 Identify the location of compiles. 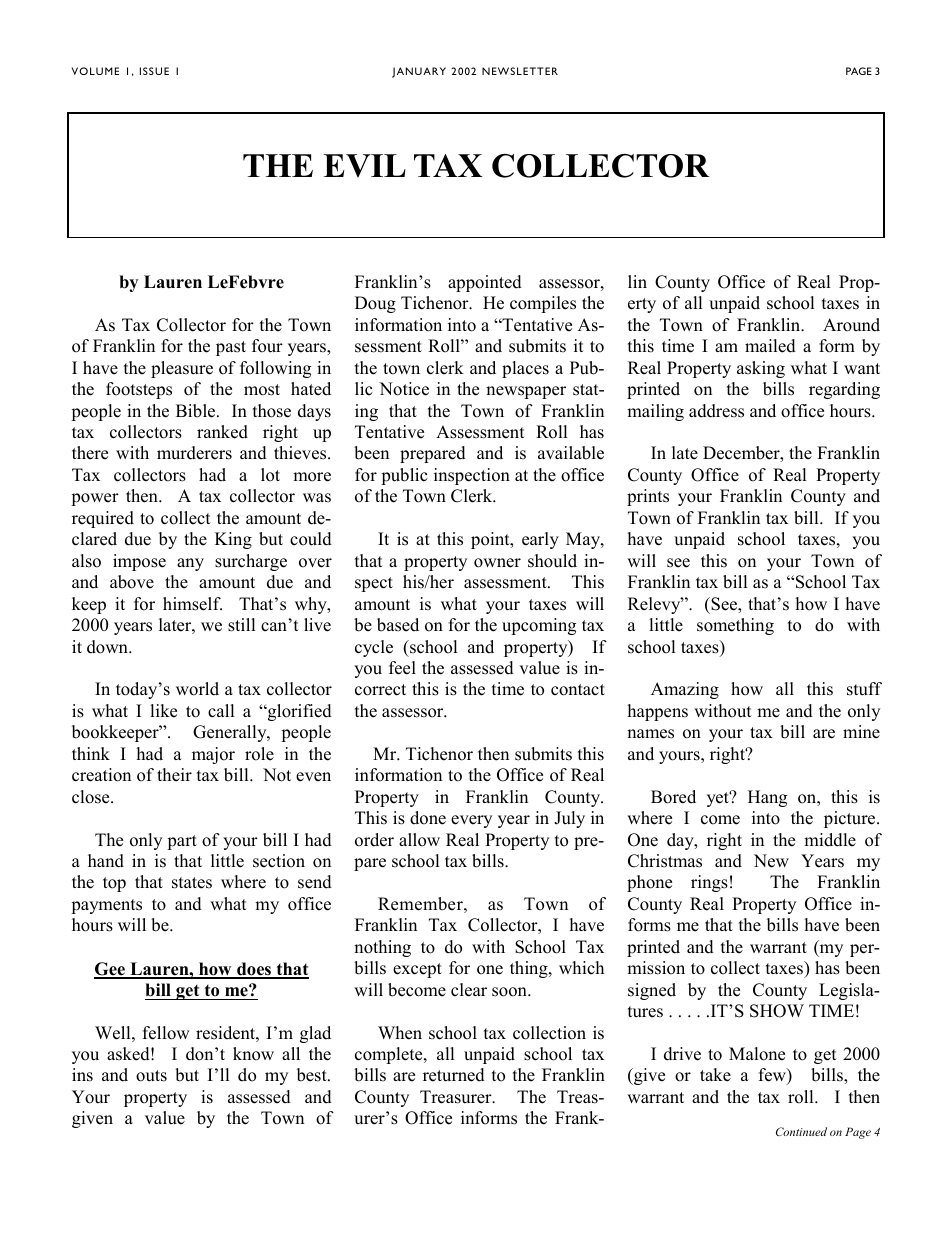
(543, 304).
